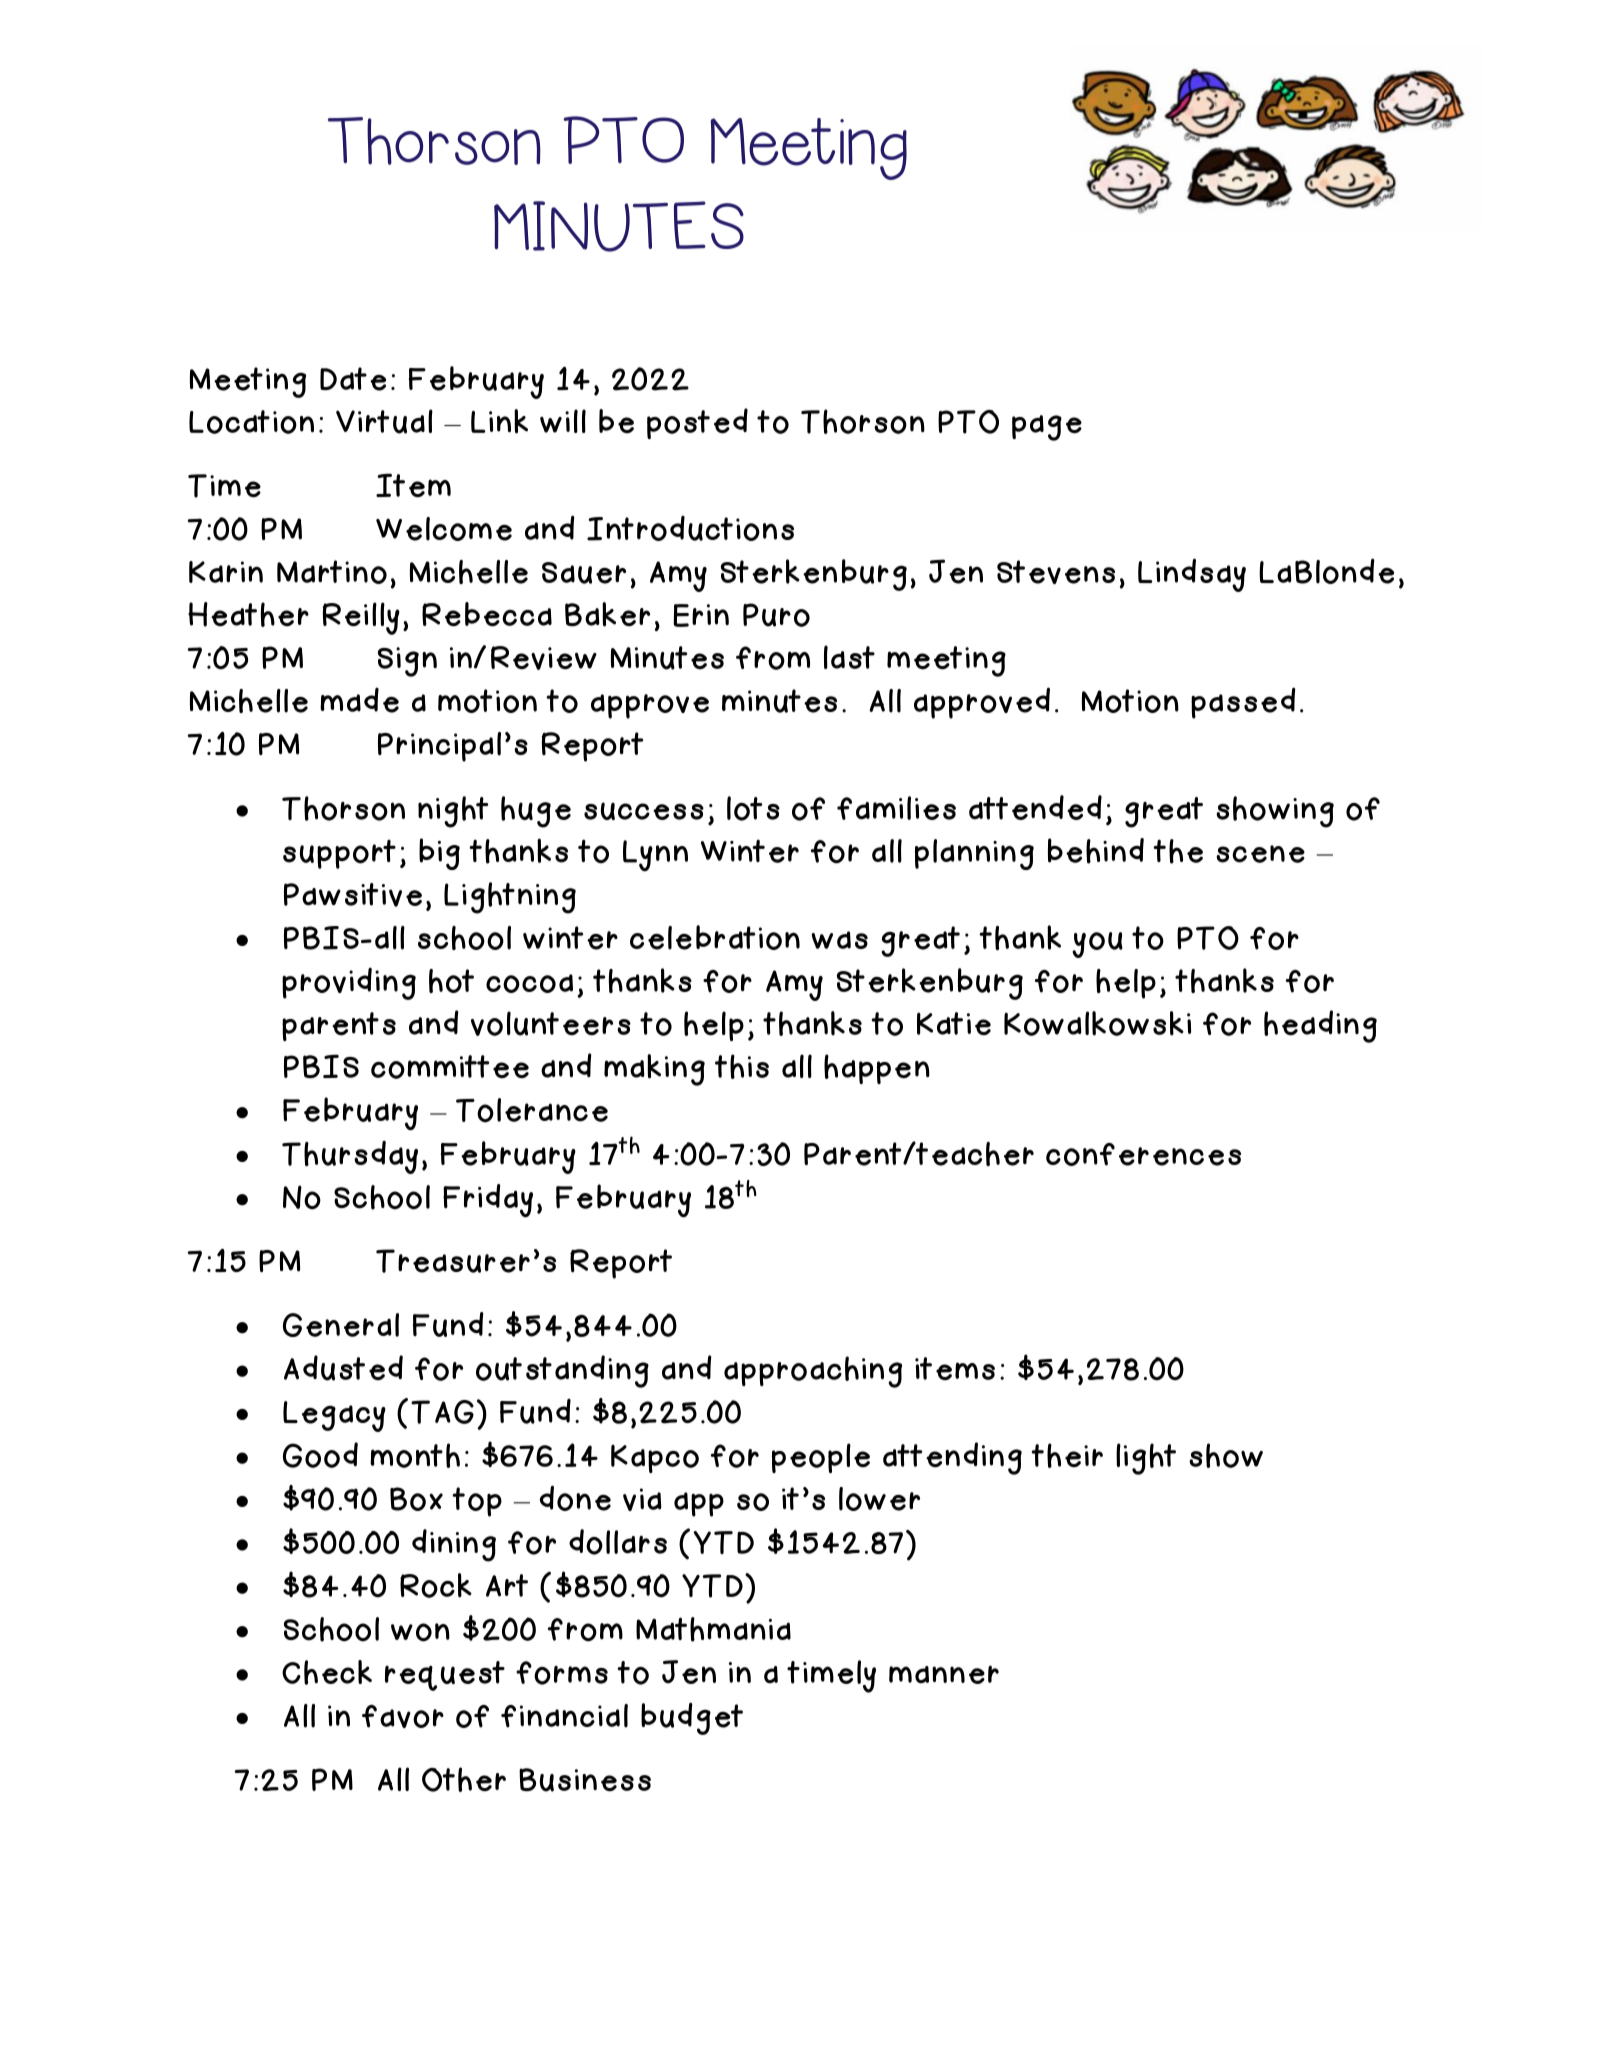 This screenshot has height=2068, width=1598. Describe the element at coordinates (403, 1716) in the screenshot. I see `favor` at that location.
